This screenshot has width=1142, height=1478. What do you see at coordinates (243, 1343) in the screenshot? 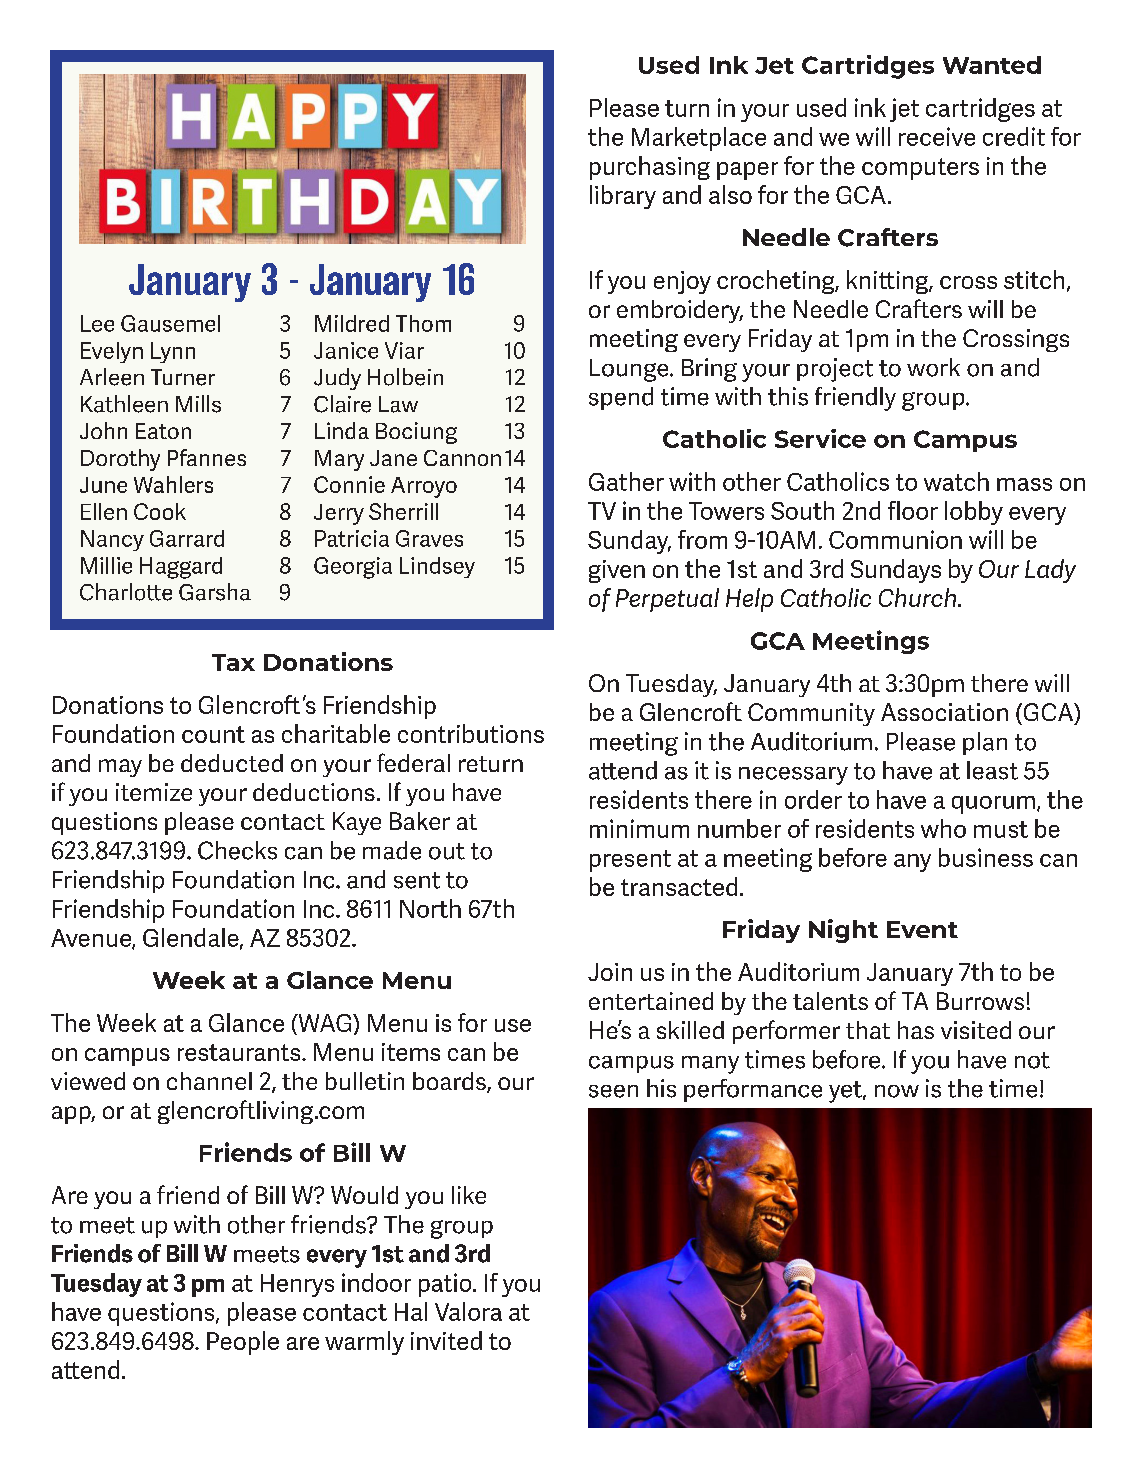
I see `People` at bounding box center [243, 1343].
